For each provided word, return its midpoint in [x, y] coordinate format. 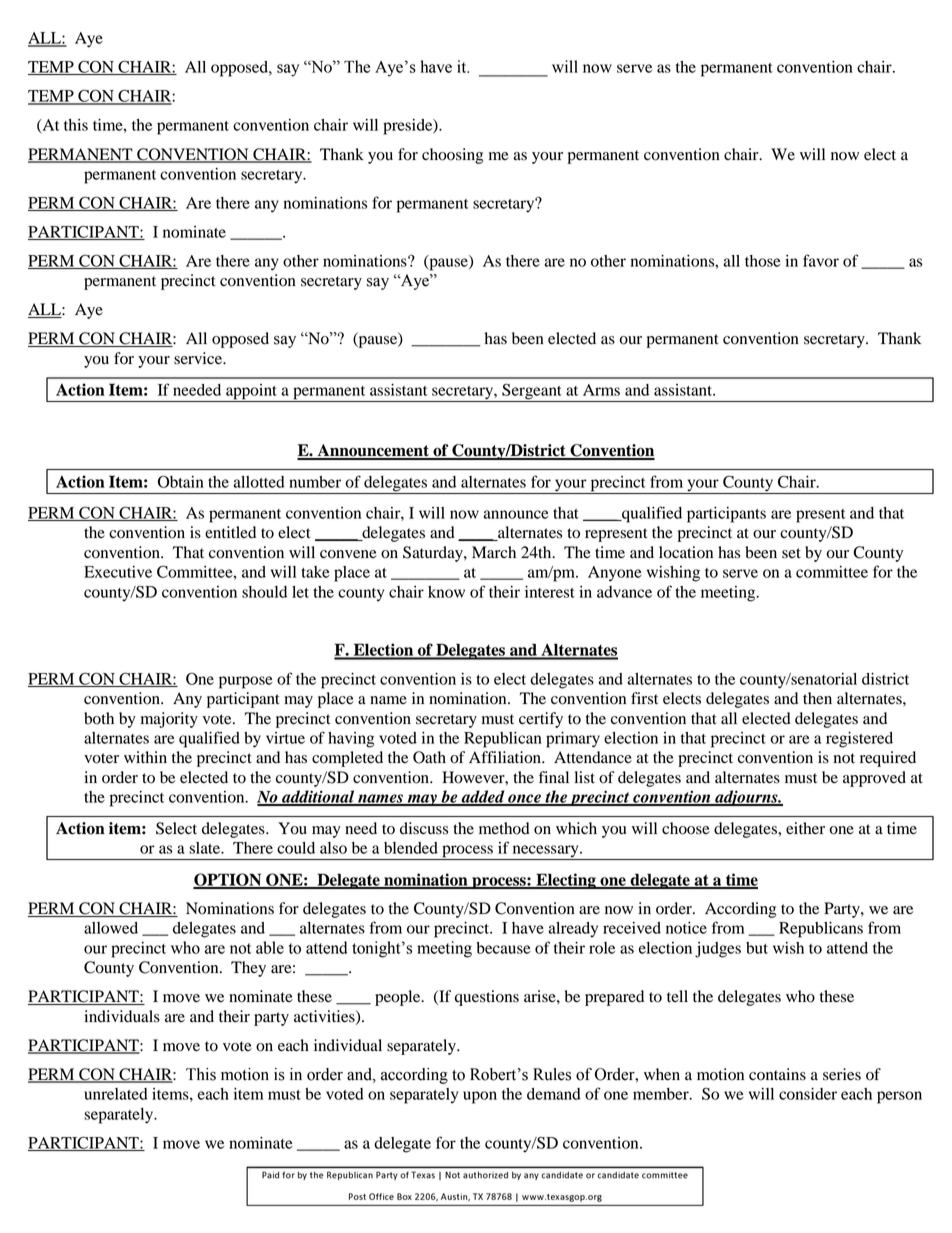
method [504, 828]
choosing [452, 156]
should [264, 592]
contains [777, 1074]
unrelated [116, 1094]
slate [206, 848]
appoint [251, 393]
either [805, 828]
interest [550, 592]
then [817, 698]
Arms [601, 390]
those [763, 261]
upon [480, 1097]
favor [821, 260]
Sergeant [532, 393]
